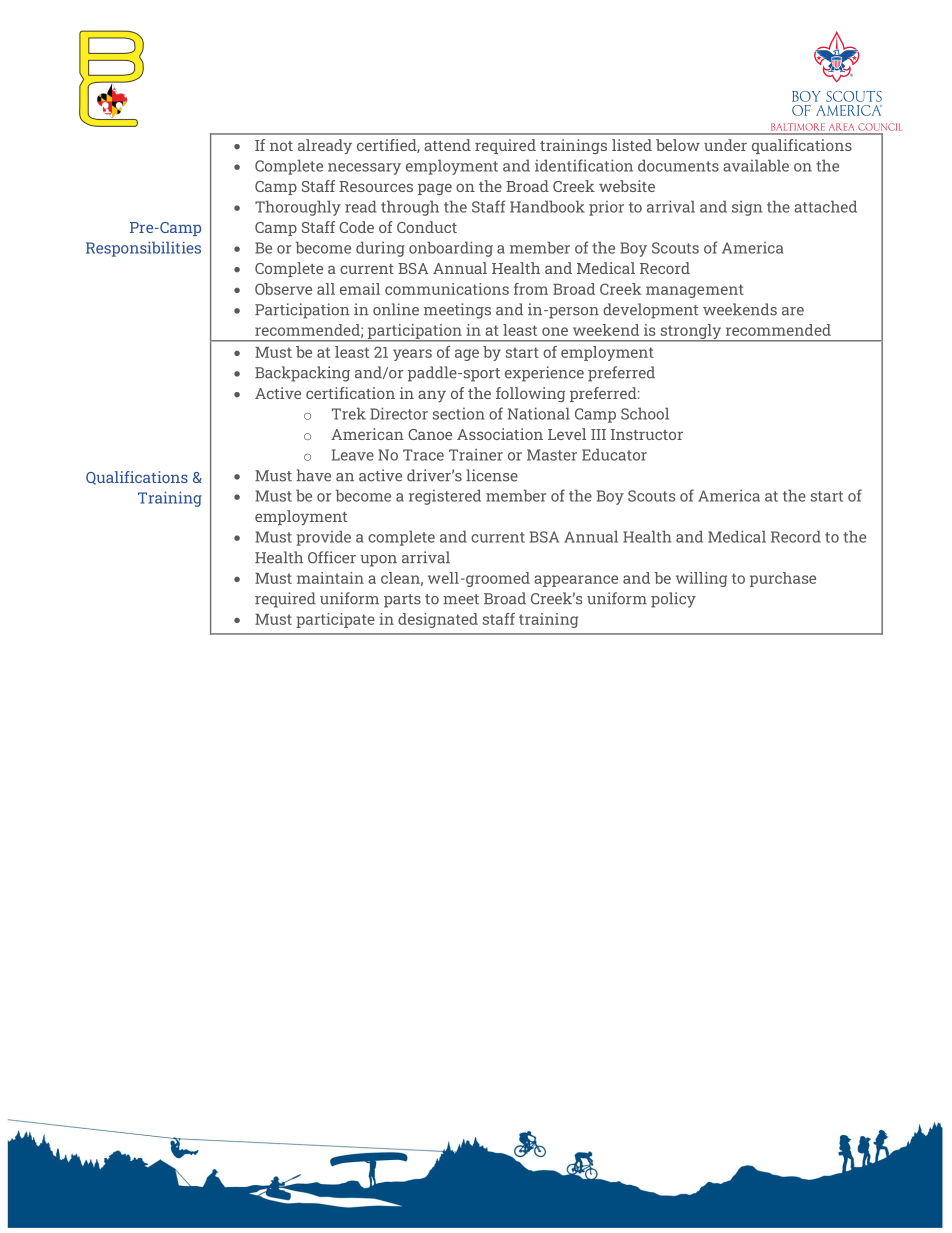  I want to click on Observe, so click(283, 289).
